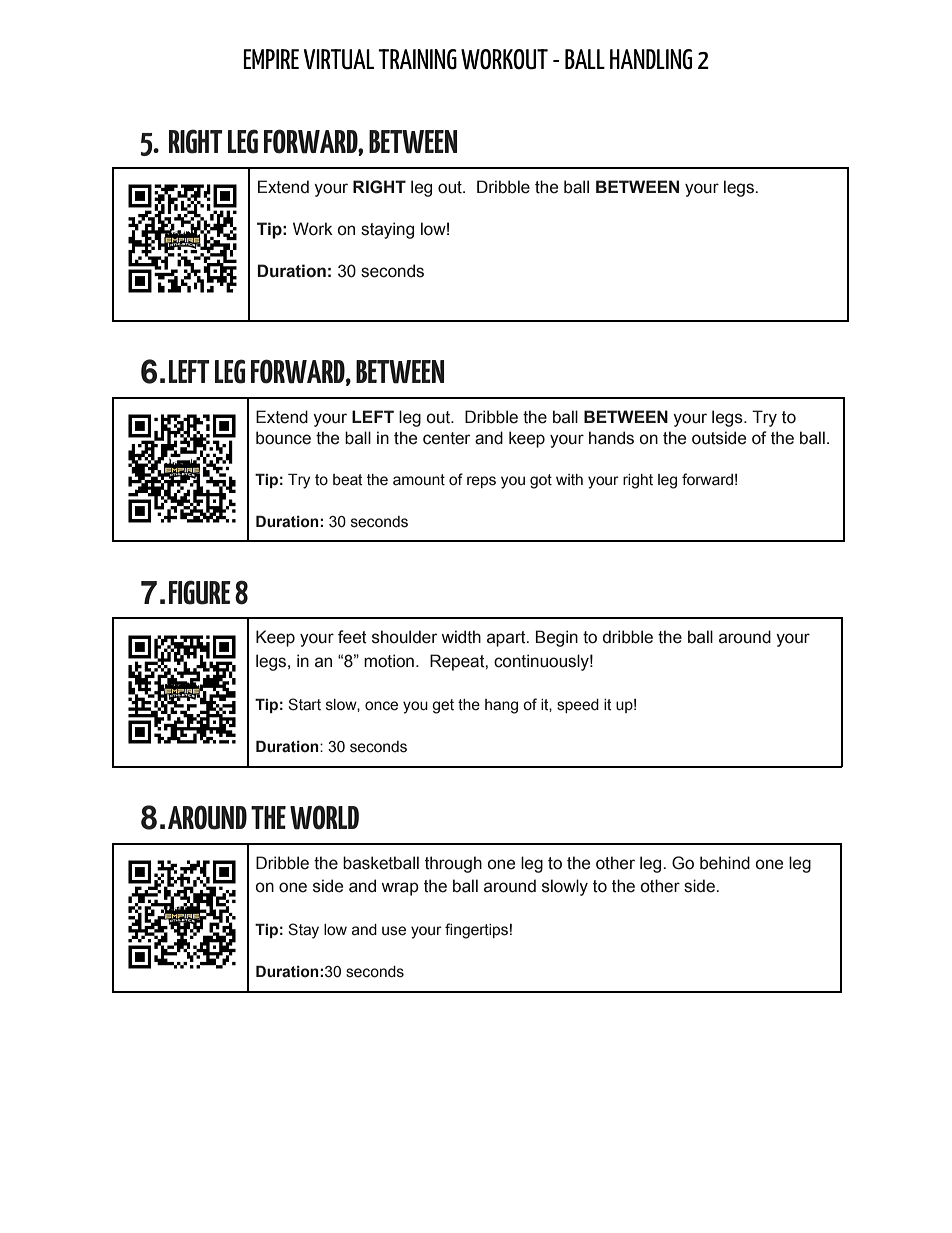 The image size is (952, 1233). Describe the element at coordinates (394, 931) in the screenshot. I see `use` at that location.
